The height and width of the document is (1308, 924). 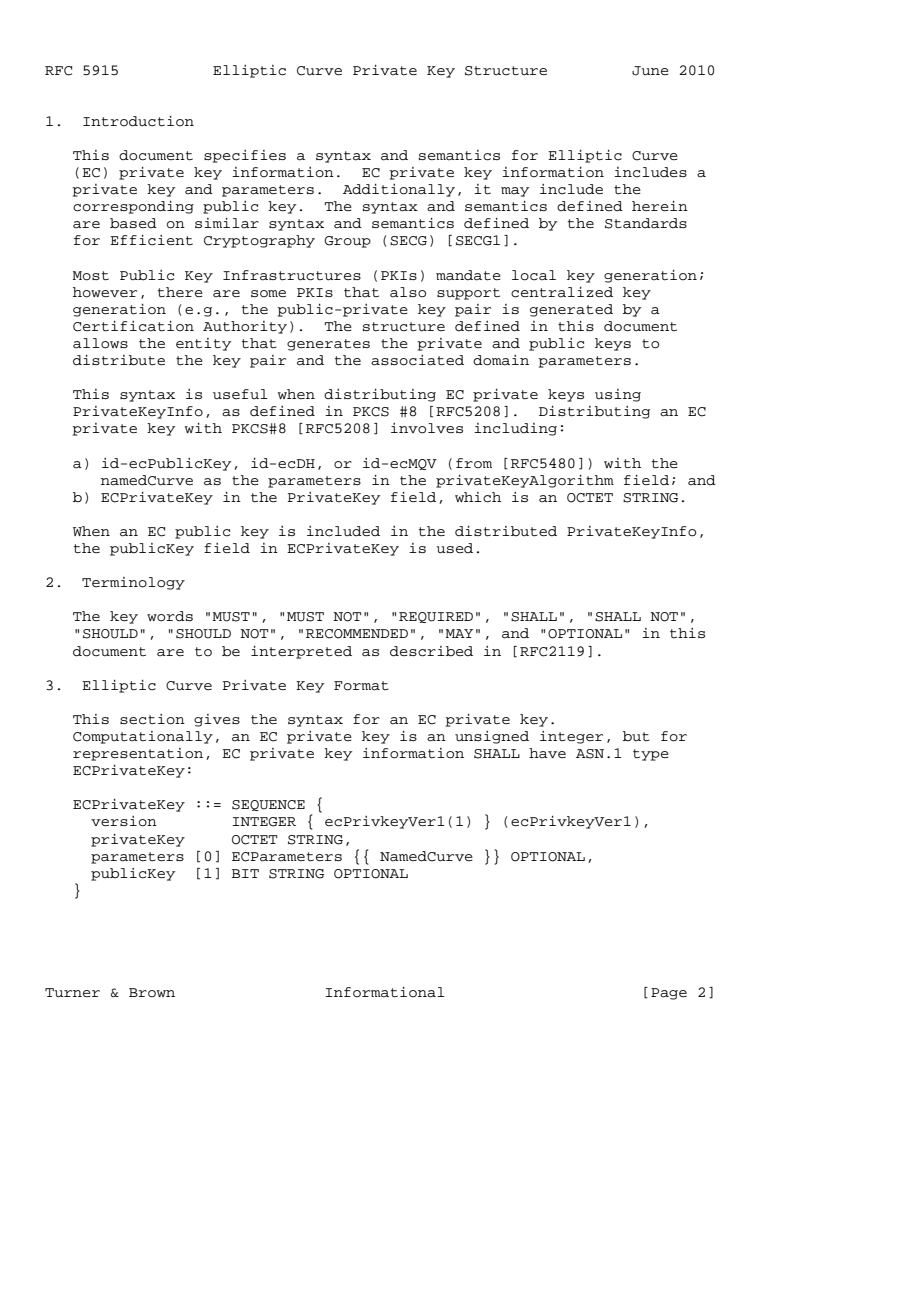 What do you see at coordinates (650, 71) in the document?
I see `June` at bounding box center [650, 71].
